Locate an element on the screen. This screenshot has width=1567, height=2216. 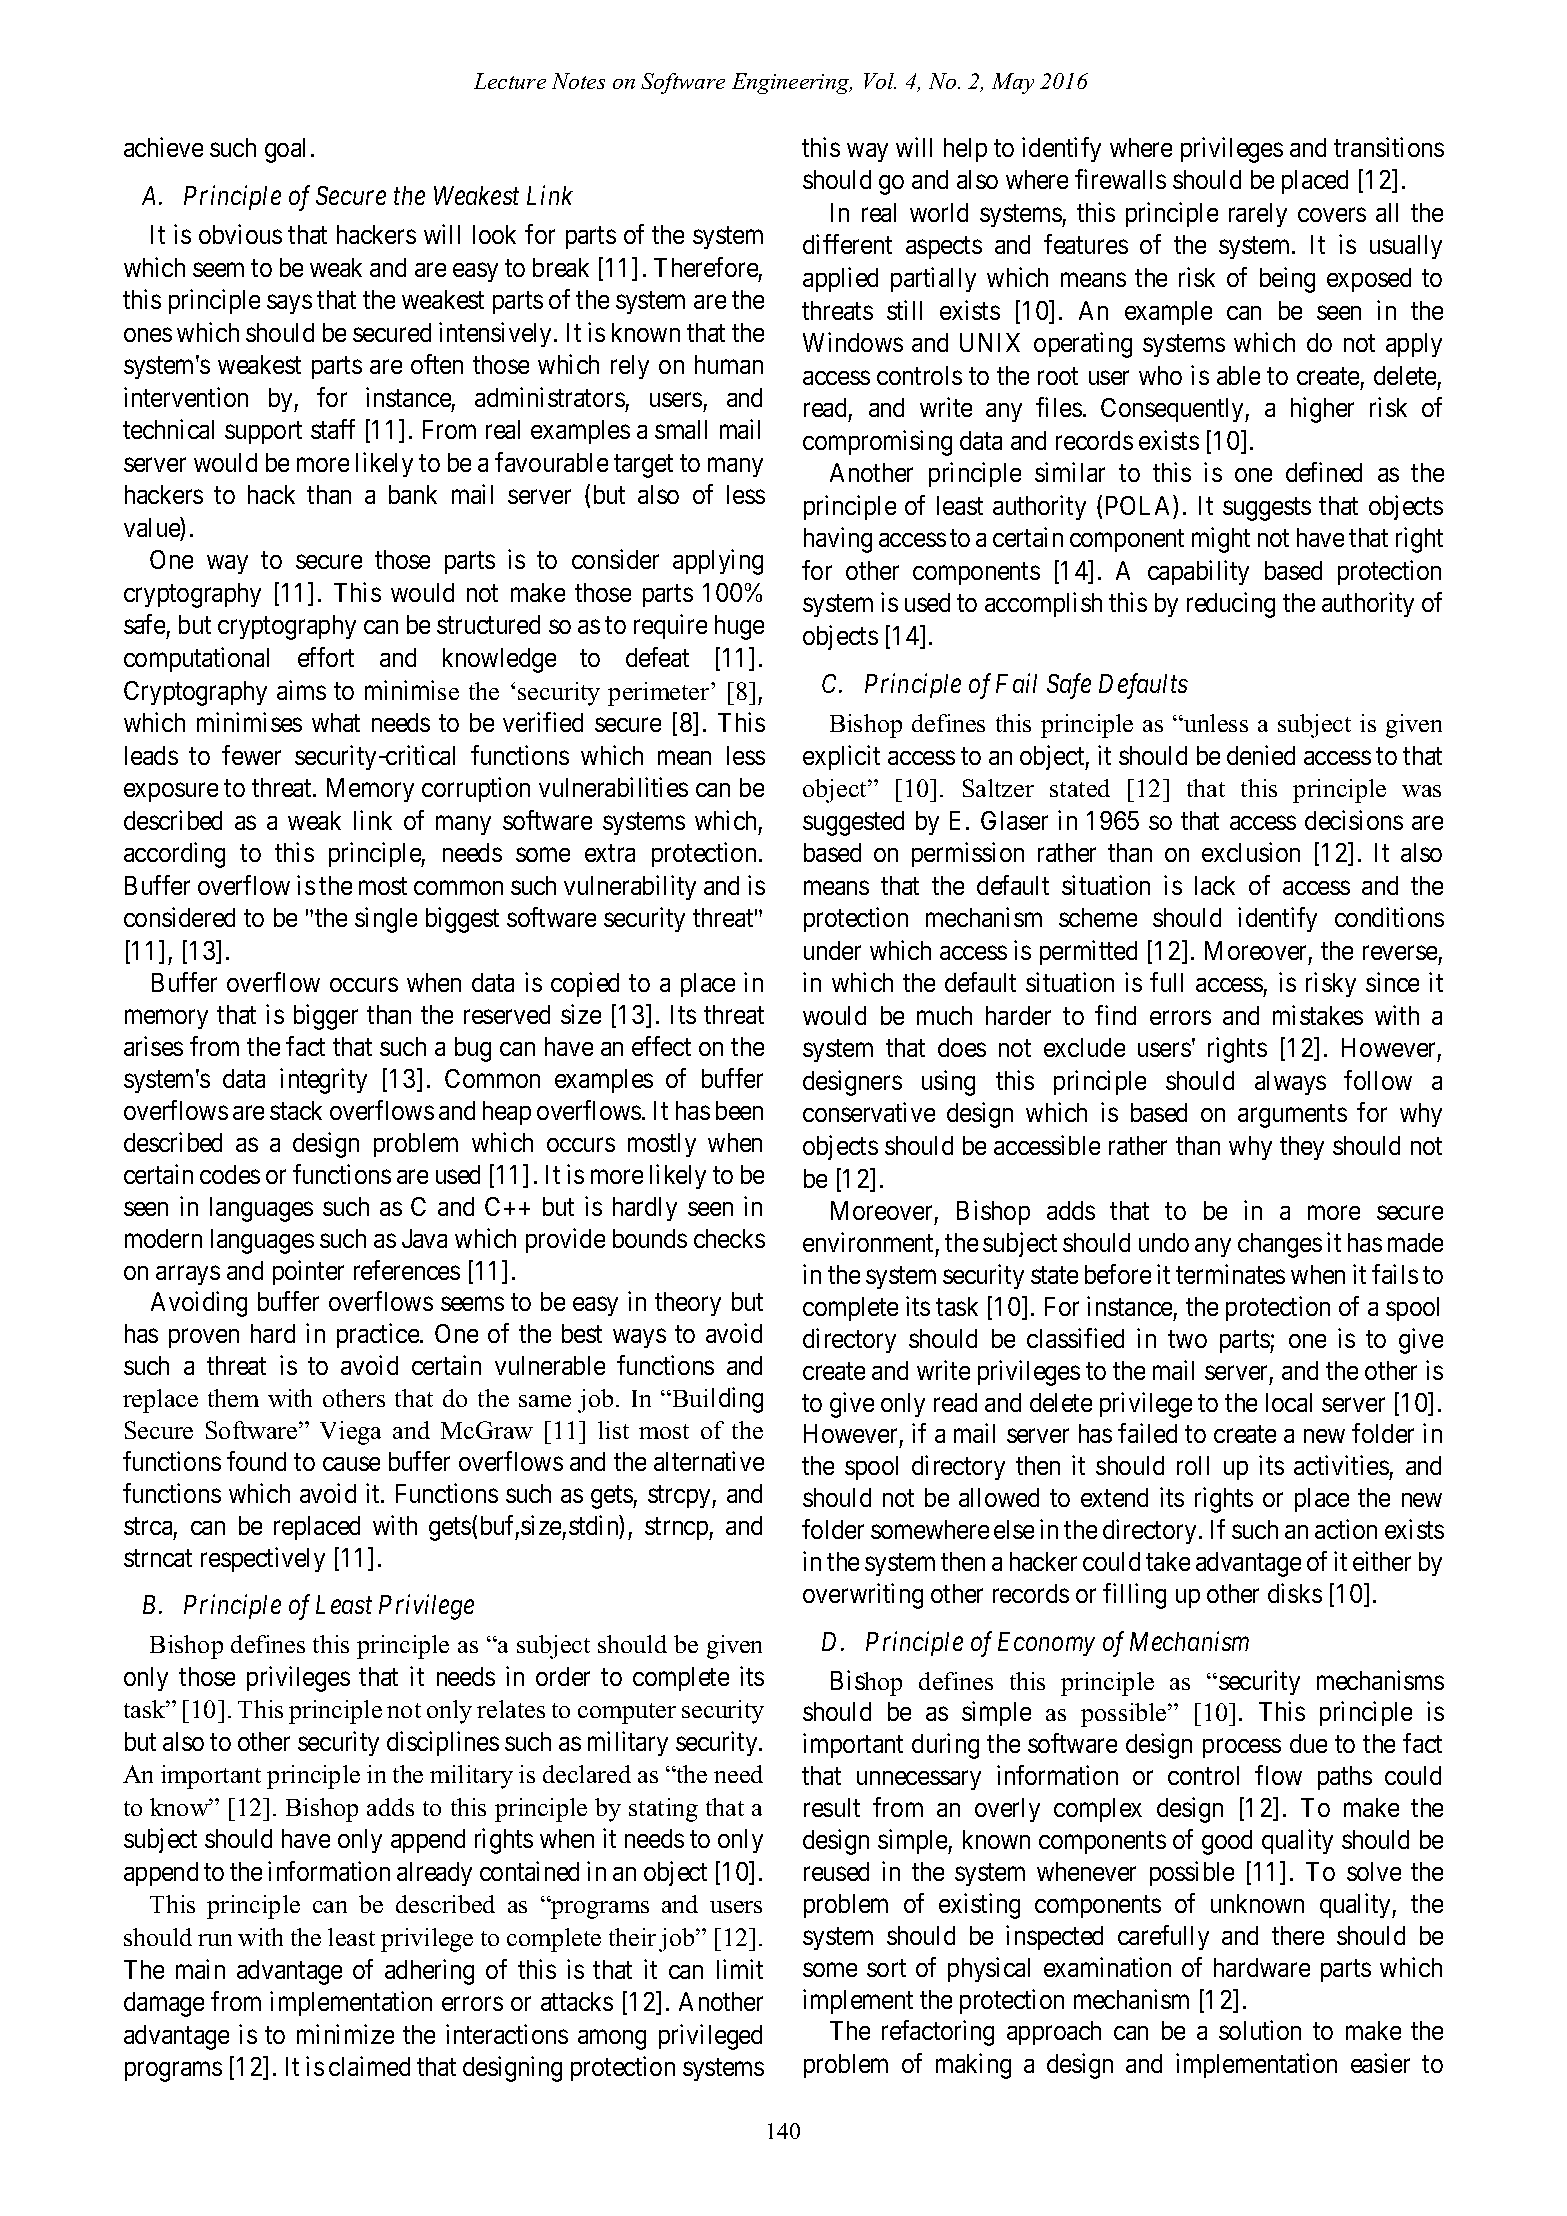
Engineering is located at coordinates (792, 83).
